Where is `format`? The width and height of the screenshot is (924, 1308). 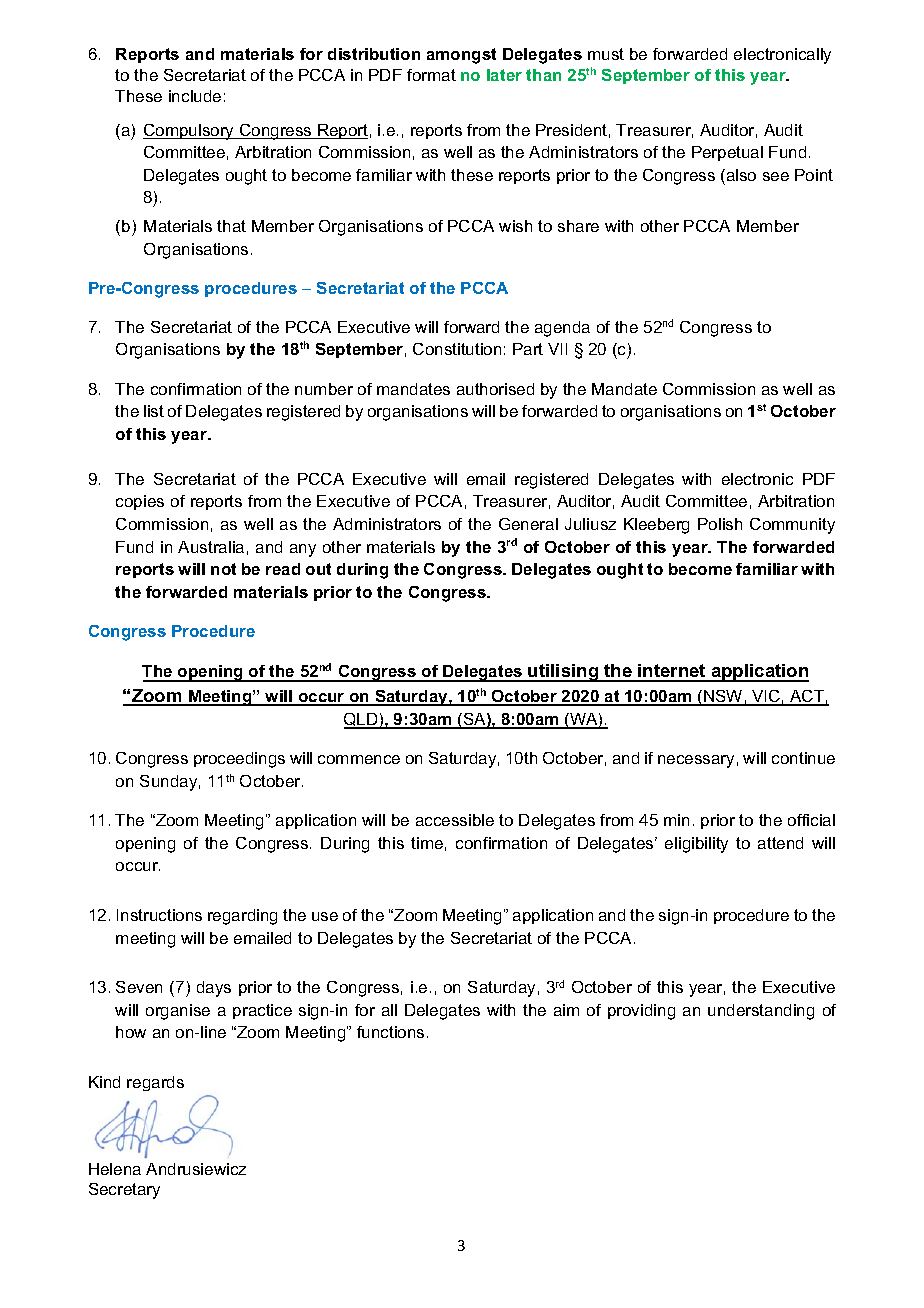 format is located at coordinates (431, 75).
